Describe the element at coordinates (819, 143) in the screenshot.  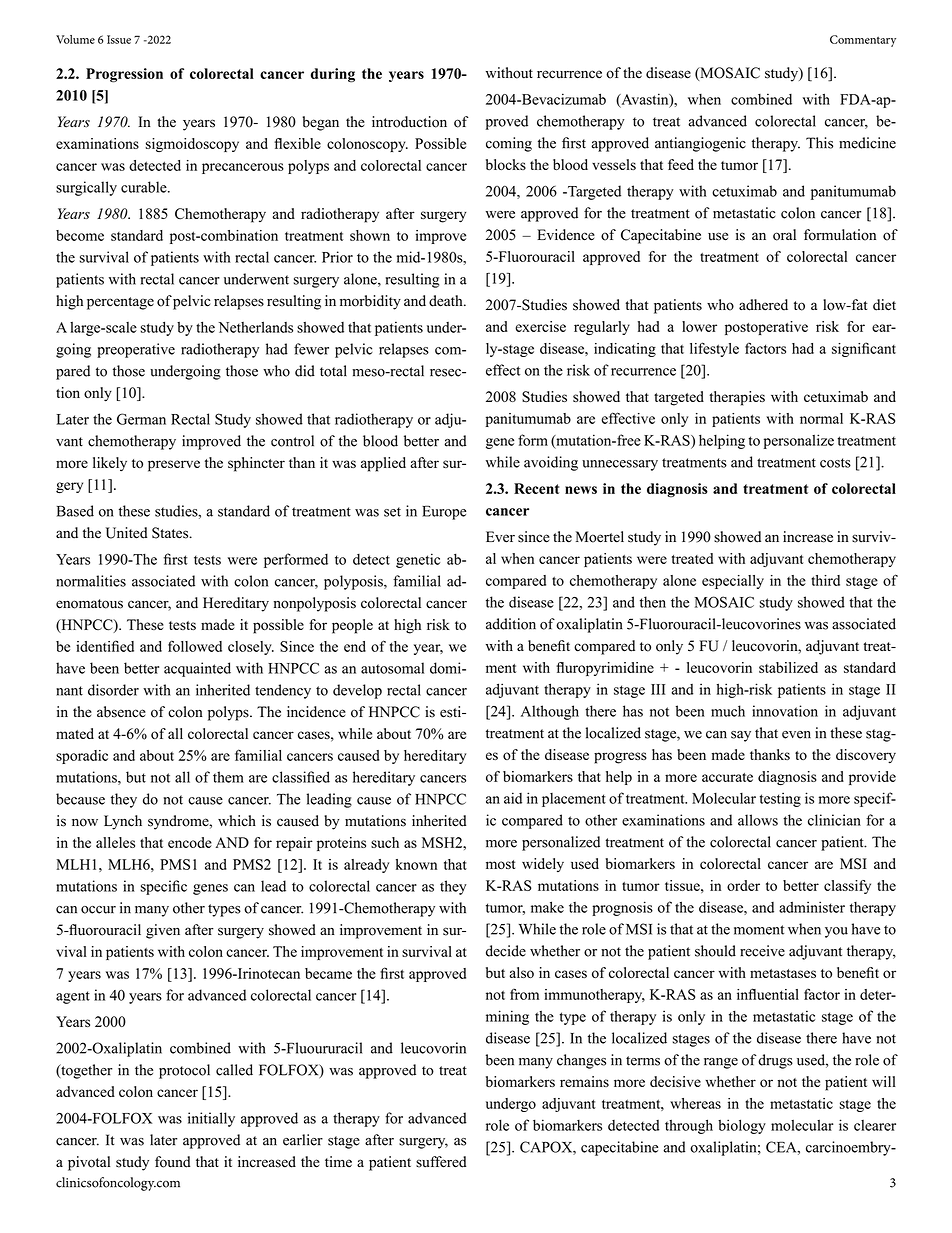
I see `This` at that location.
